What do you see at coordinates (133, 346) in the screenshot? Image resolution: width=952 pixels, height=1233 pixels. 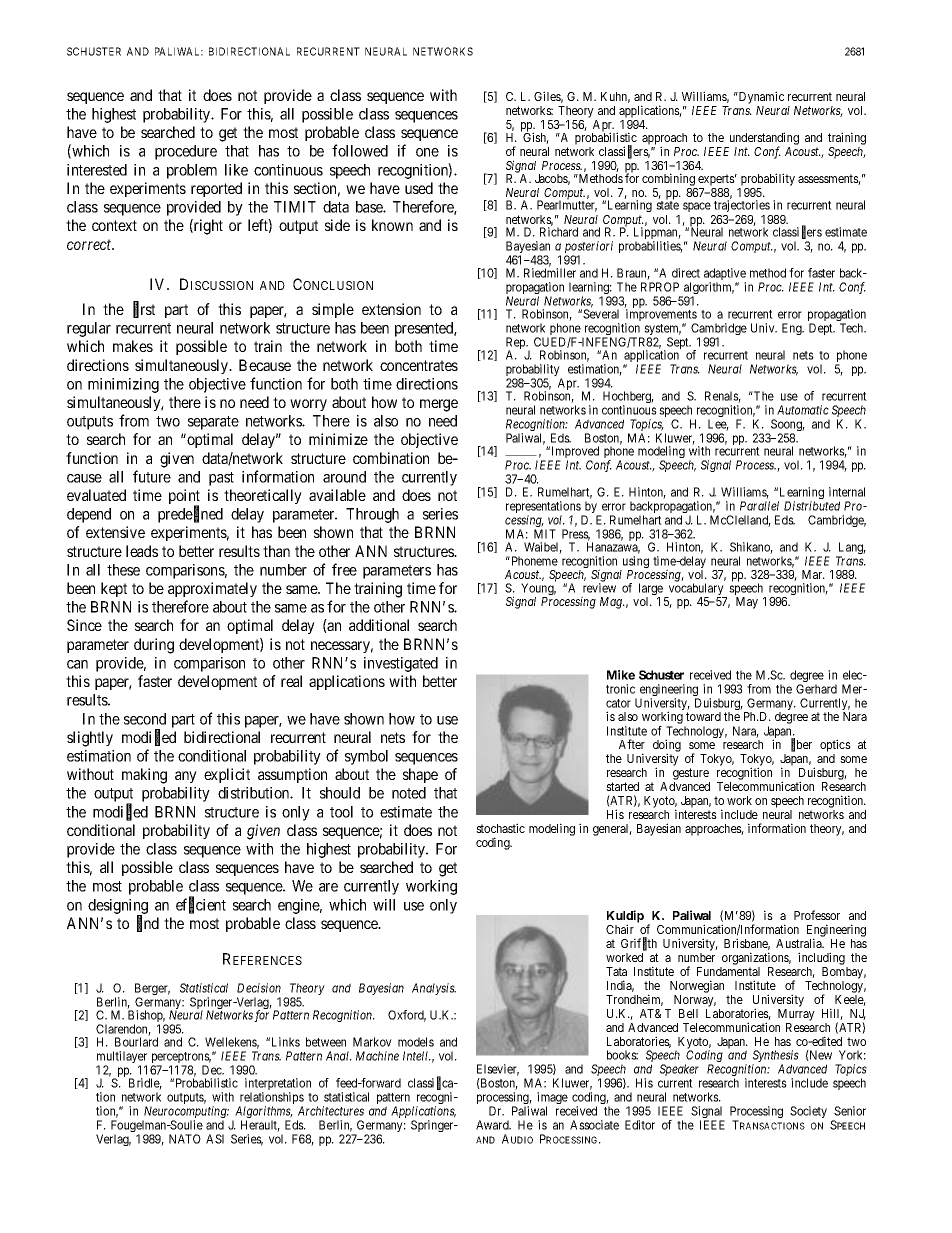 I see `makes` at bounding box center [133, 346].
